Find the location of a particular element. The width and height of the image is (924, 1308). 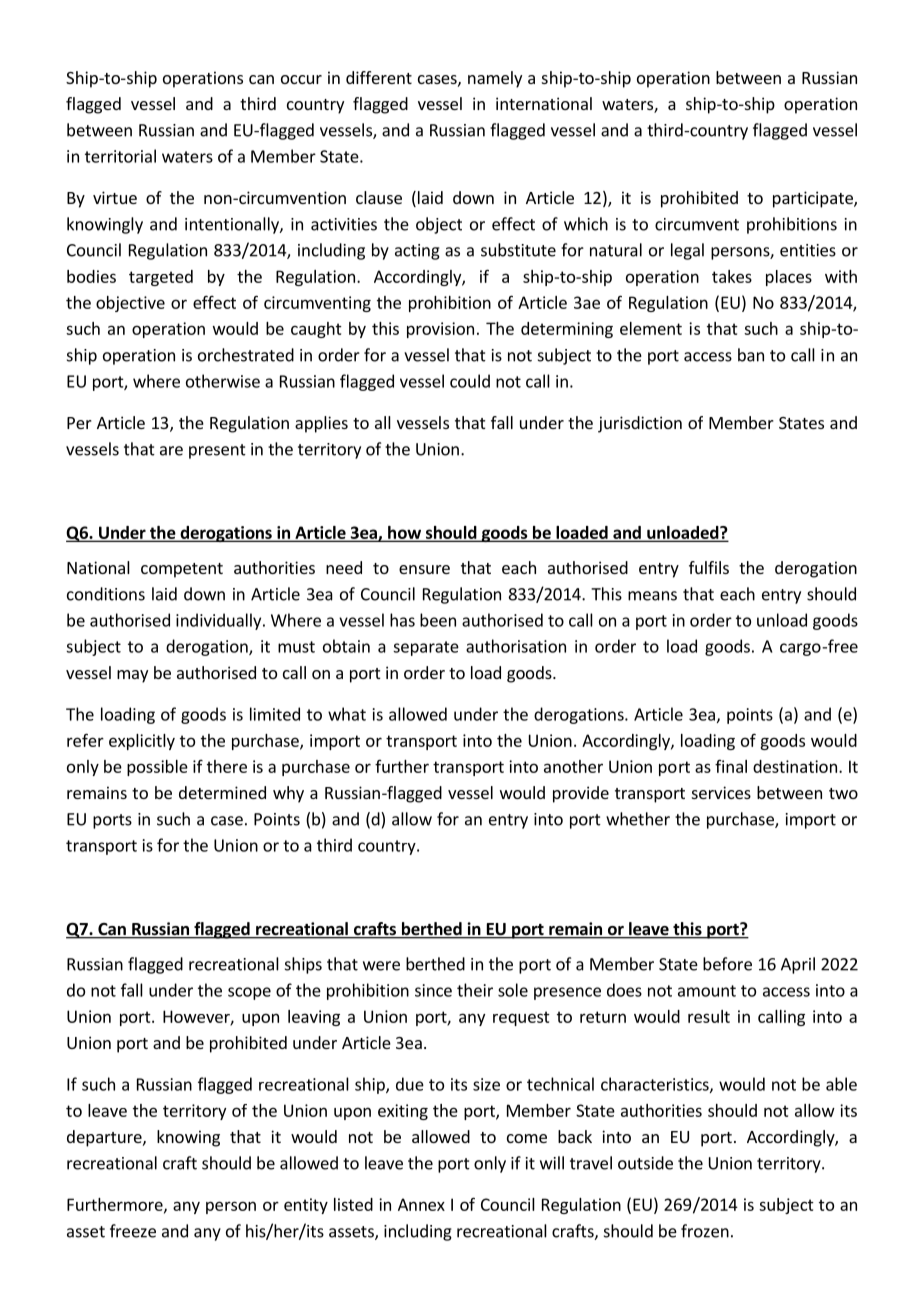

are is located at coordinates (171, 451).
